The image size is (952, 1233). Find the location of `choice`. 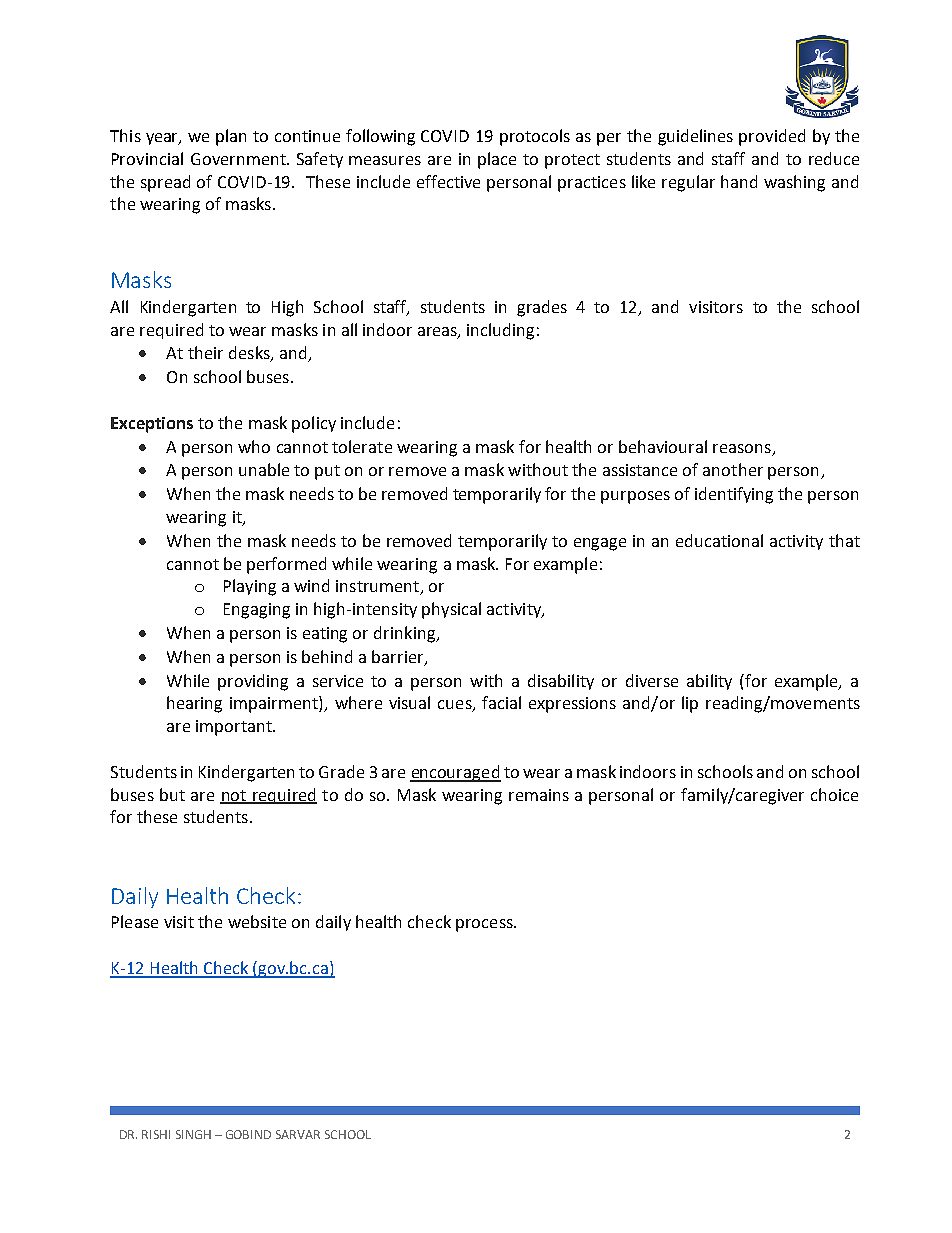

choice is located at coordinates (834, 794).
